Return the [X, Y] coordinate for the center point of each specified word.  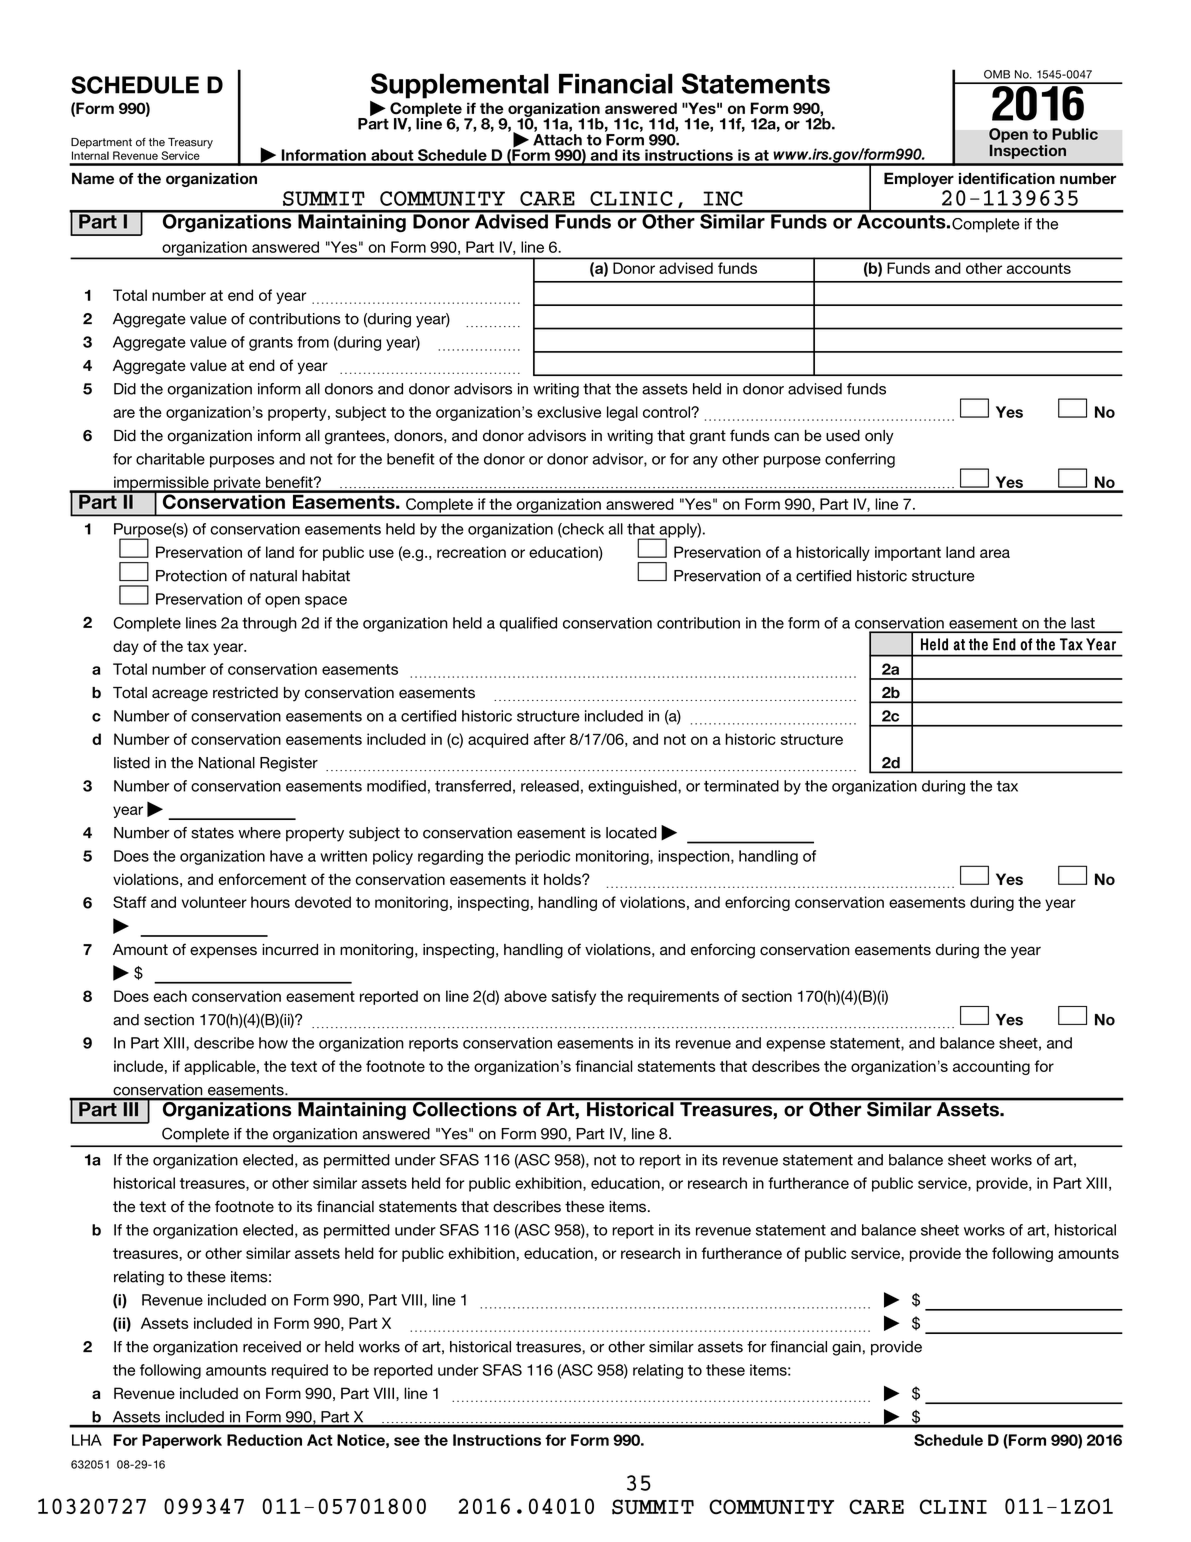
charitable [170, 459]
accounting [991, 1067]
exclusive [569, 412]
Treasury [190, 143]
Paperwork [182, 1441]
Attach [557, 140]
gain [846, 1348]
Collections [465, 1108]
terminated [741, 786]
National [227, 763]
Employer [919, 179]
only [879, 437]
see [407, 1441]
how [273, 1043]
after [550, 739]
